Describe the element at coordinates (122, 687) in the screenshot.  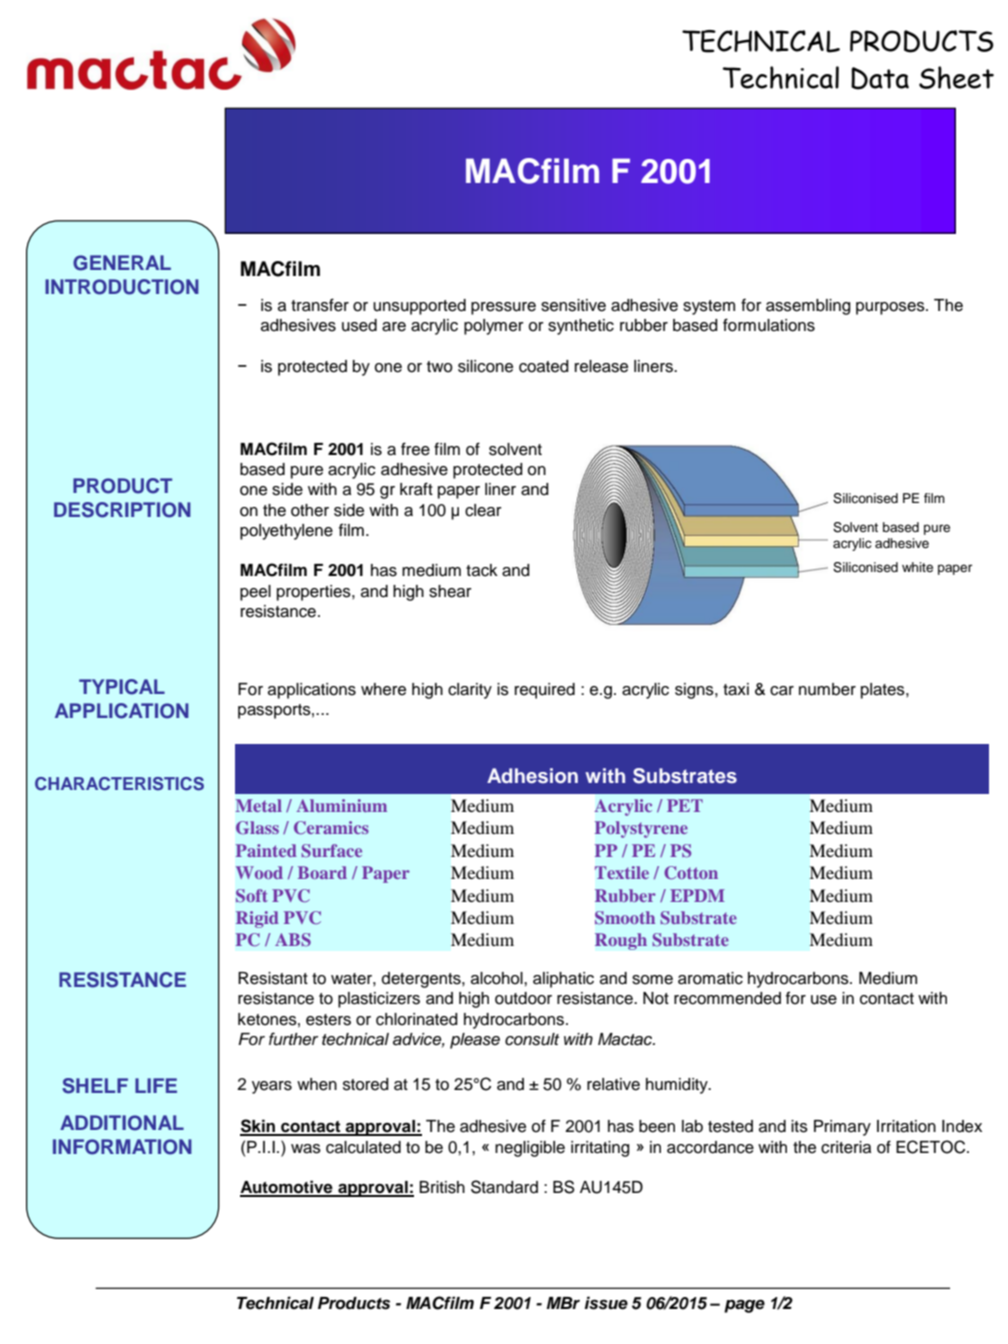
I see `TYPICAL` at that location.
